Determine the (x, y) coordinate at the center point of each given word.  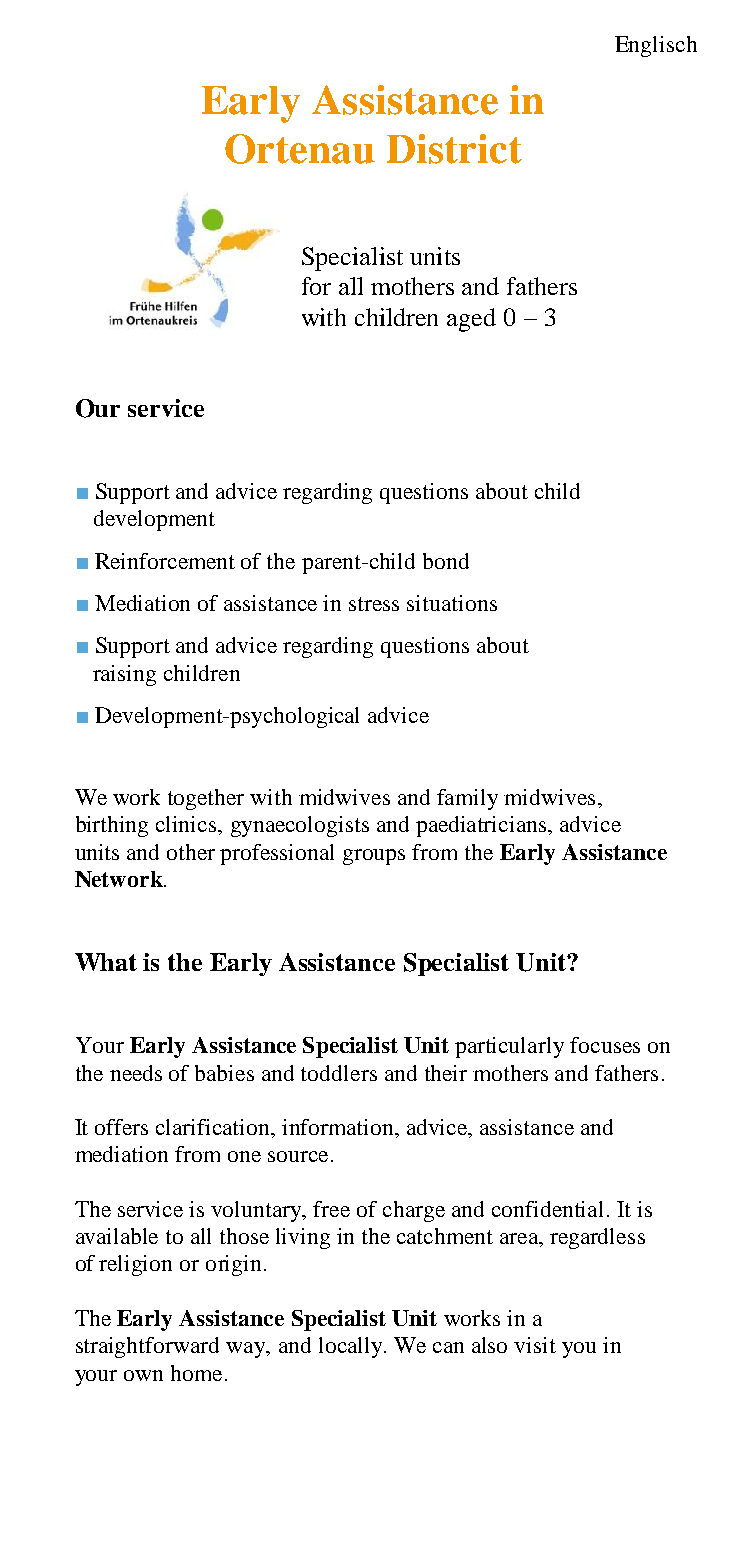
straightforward (147, 1347)
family (467, 799)
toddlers (339, 1073)
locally (350, 1347)
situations (452, 603)
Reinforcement (165, 561)
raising (124, 675)
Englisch (656, 46)
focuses (605, 1045)
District (454, 149)
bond (446, 561)
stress (374, 604)
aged (471, 320)
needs (136, 1073)
